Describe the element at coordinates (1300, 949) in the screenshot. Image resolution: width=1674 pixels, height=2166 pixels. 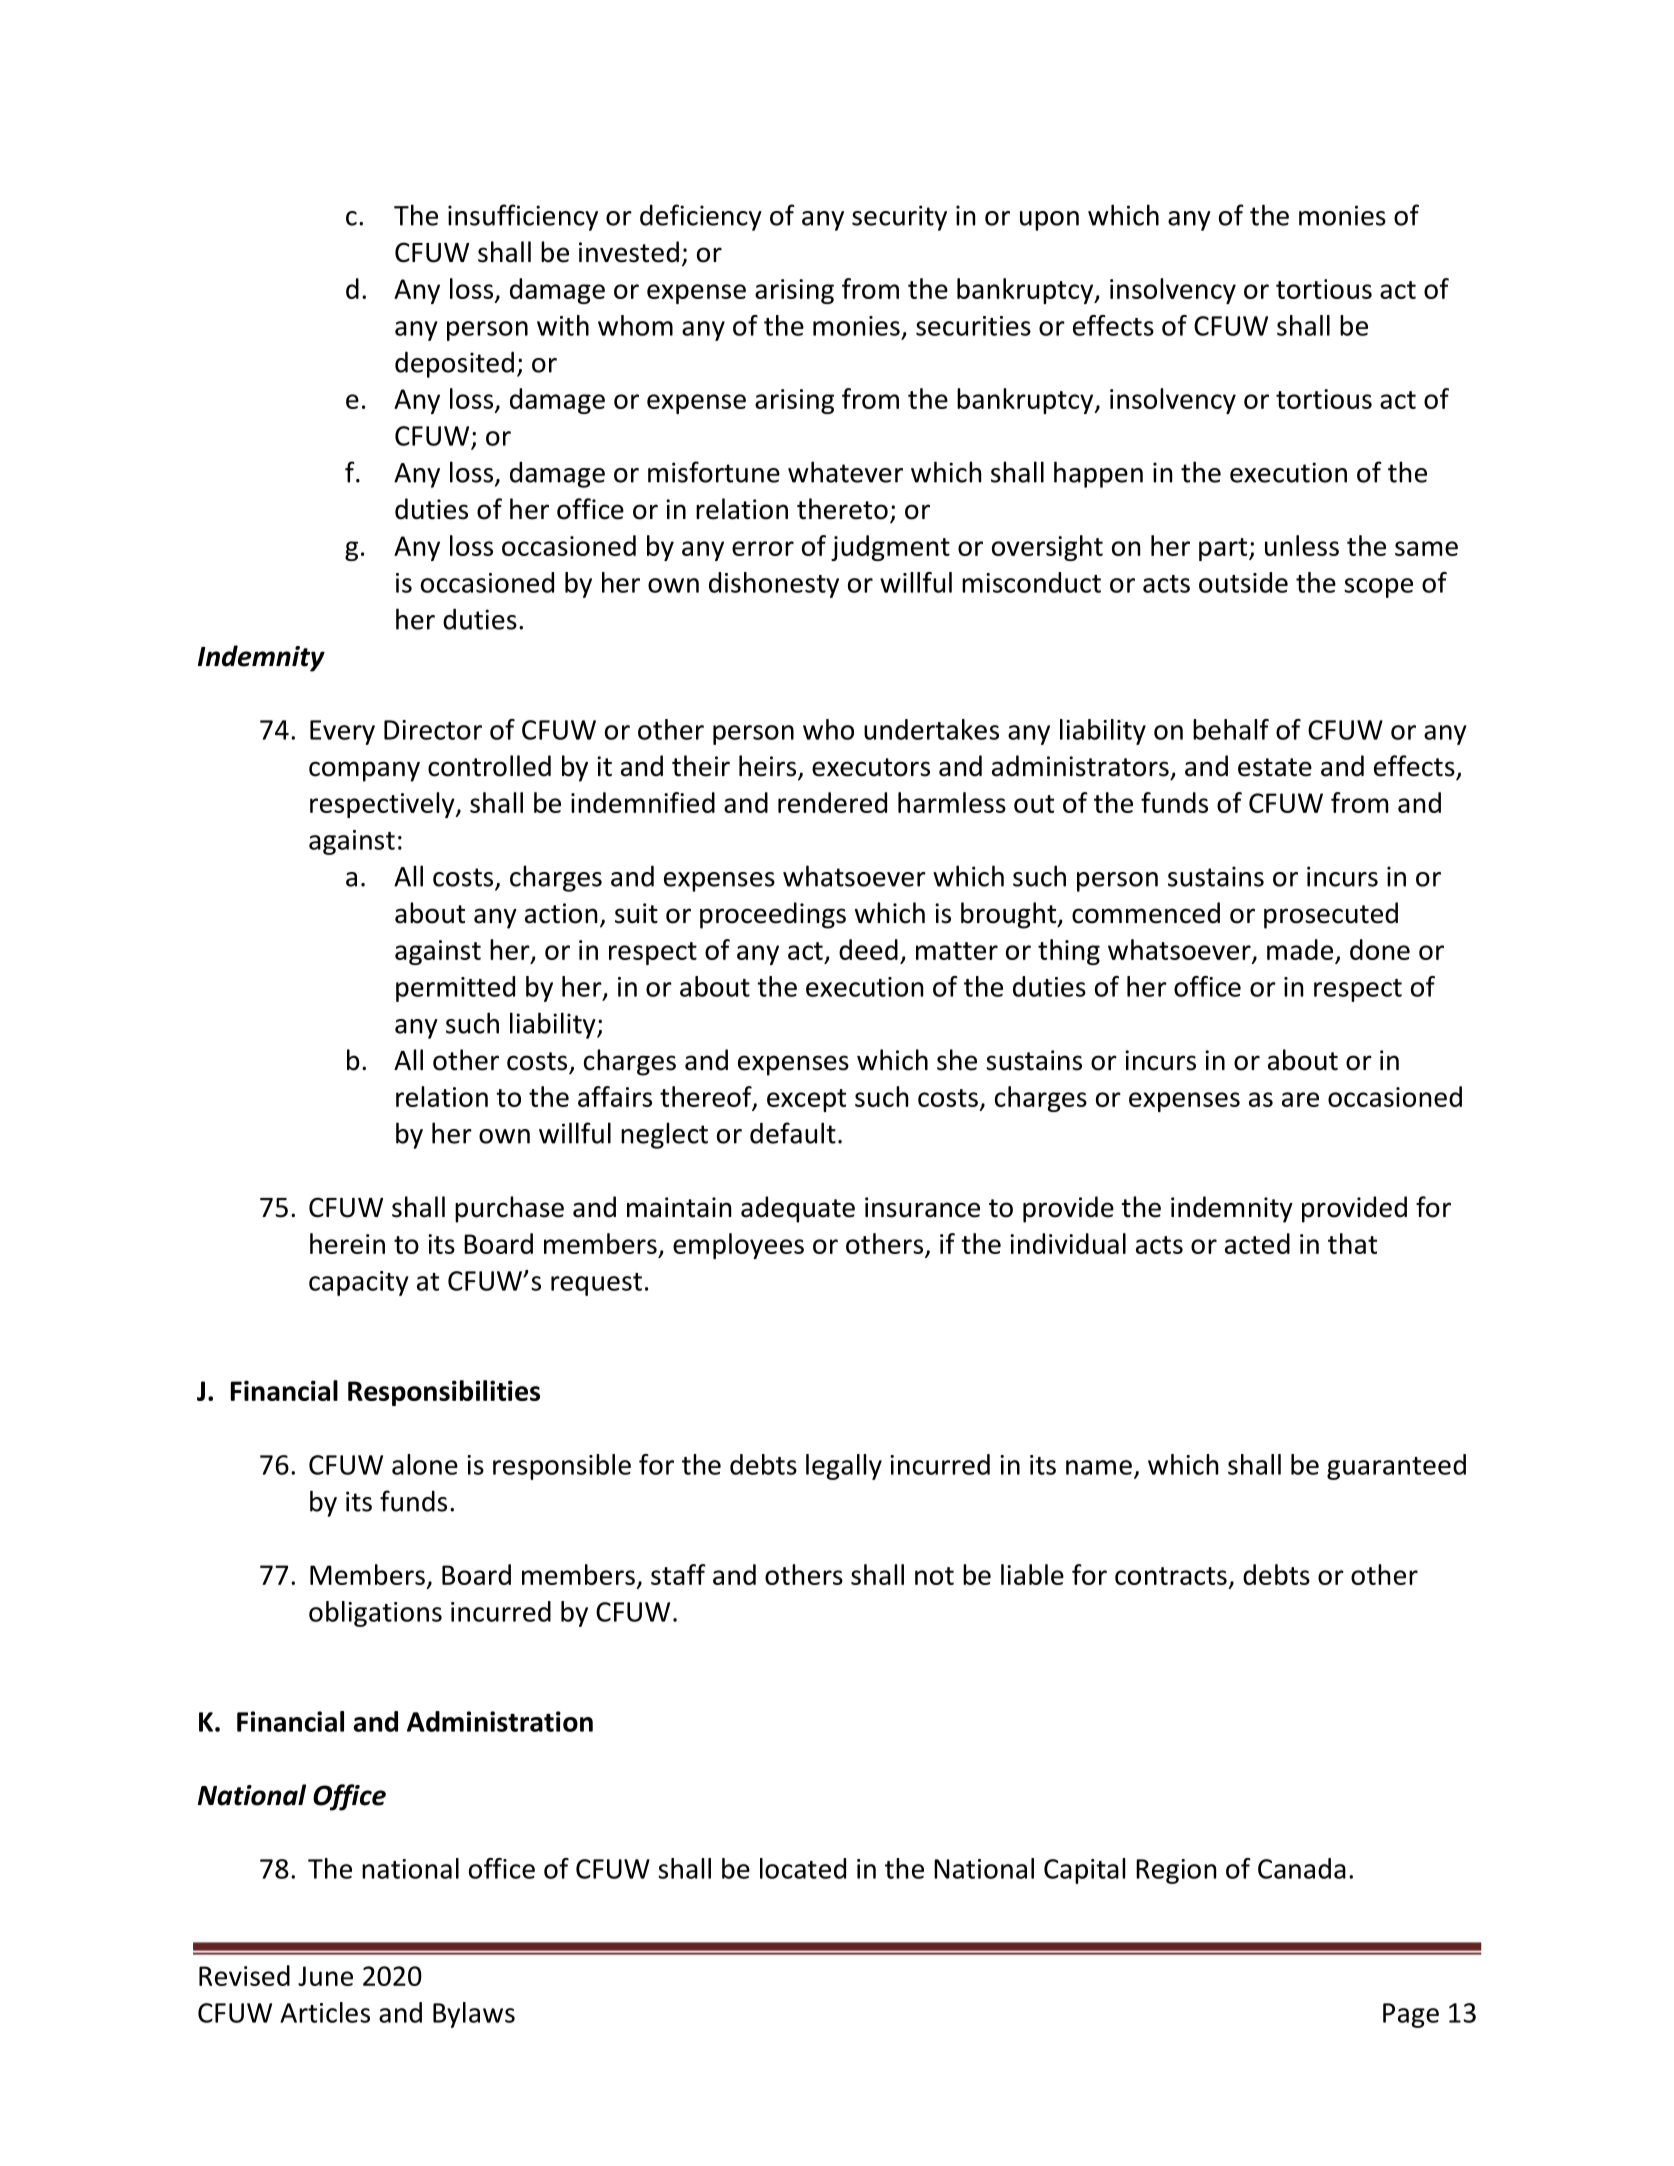
I see `made` at that location.
